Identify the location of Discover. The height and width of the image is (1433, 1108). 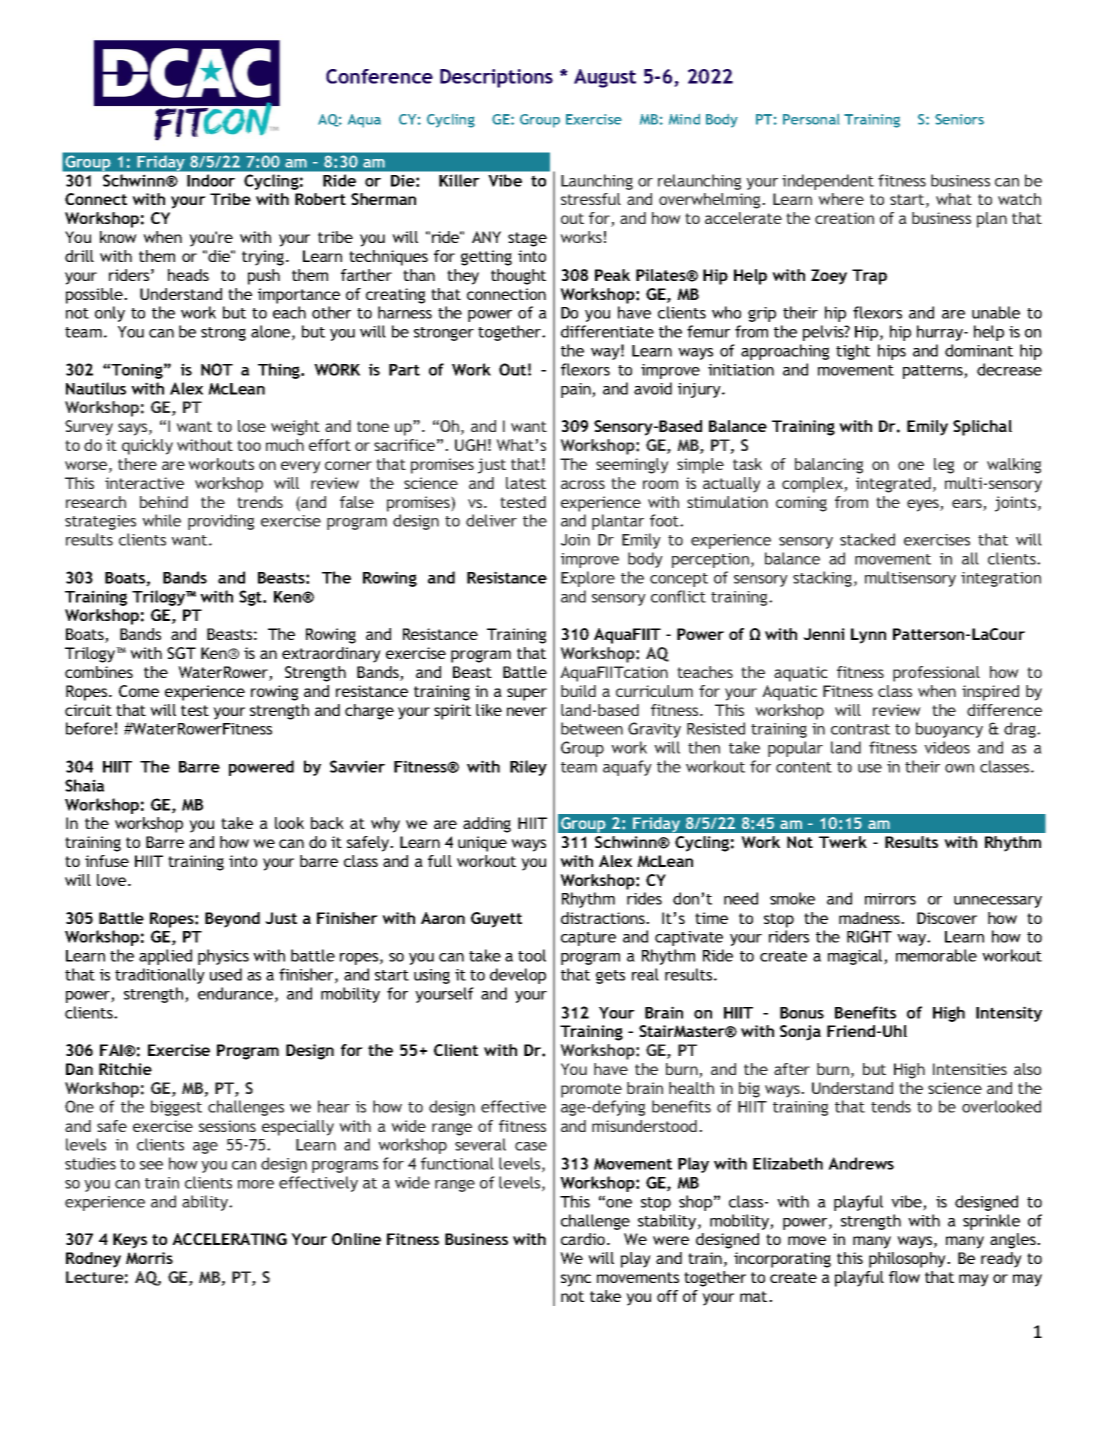
(947, 918).
